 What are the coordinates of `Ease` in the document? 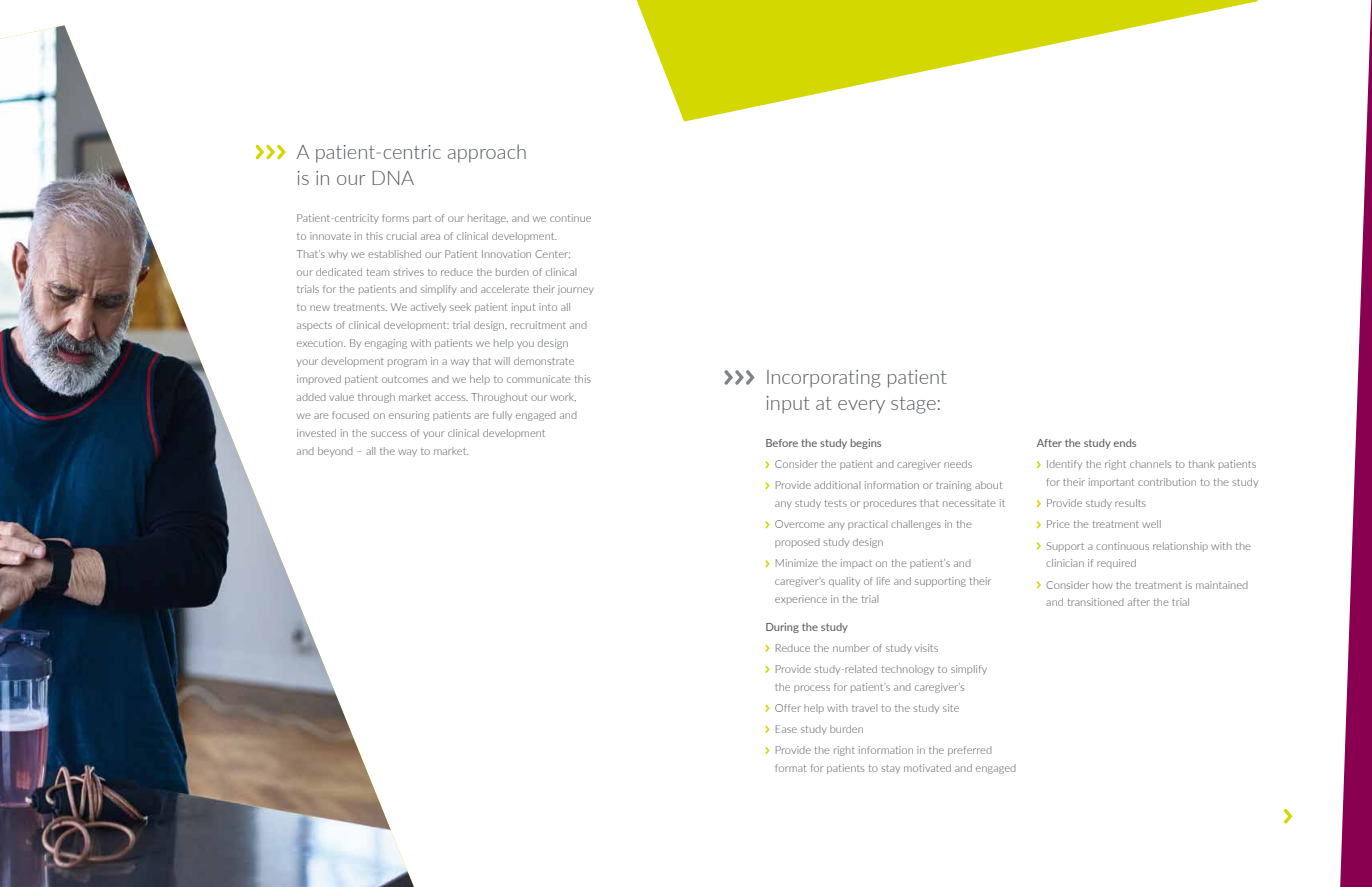 It's located at (786, 729).
